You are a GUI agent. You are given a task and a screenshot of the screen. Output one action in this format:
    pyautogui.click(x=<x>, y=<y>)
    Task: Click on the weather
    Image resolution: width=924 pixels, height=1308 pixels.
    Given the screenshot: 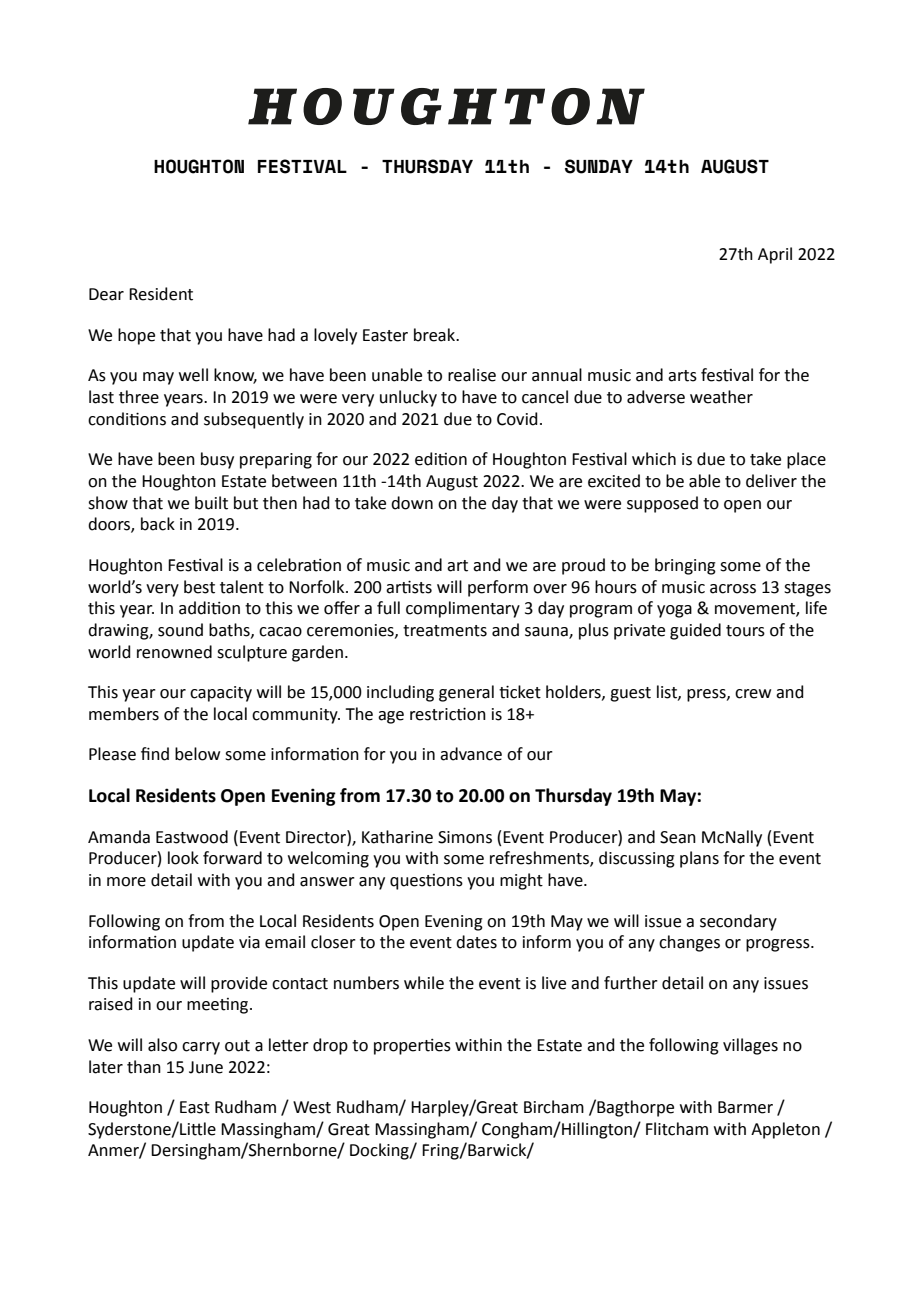 What is the action you would take?
    pyautogui.click(x=721, y=397)
